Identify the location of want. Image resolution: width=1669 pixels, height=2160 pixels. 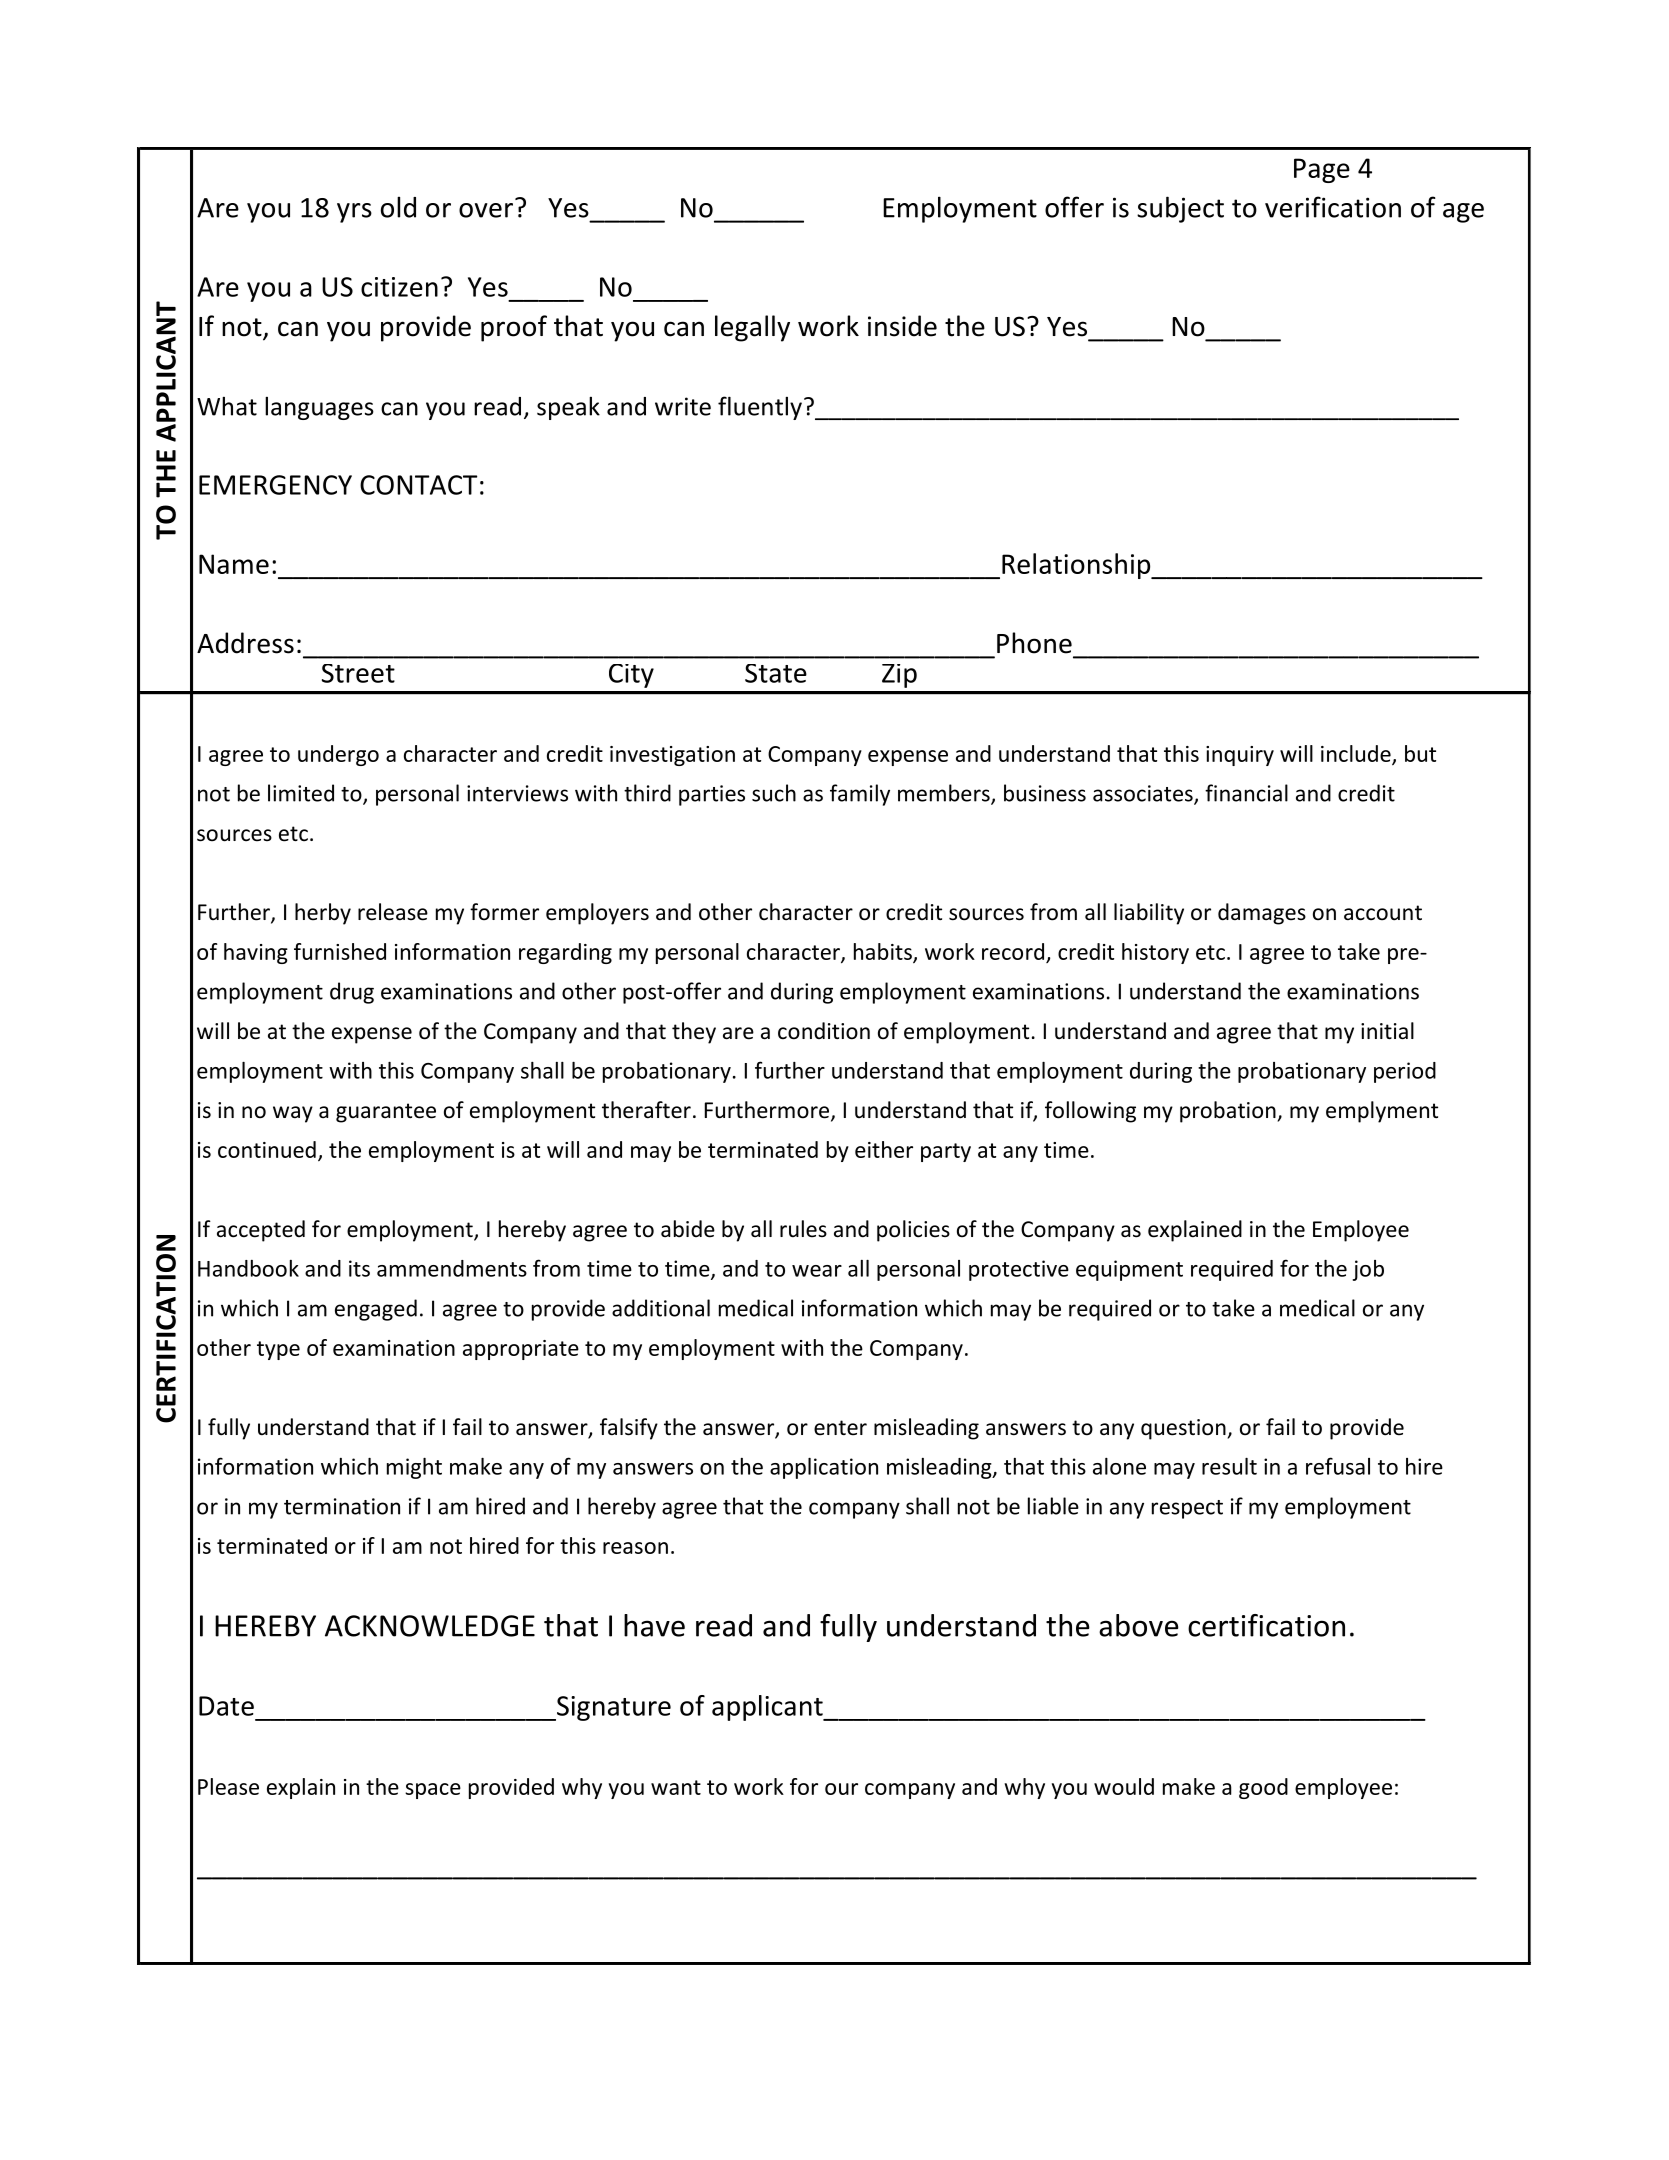
(676, 1787).
